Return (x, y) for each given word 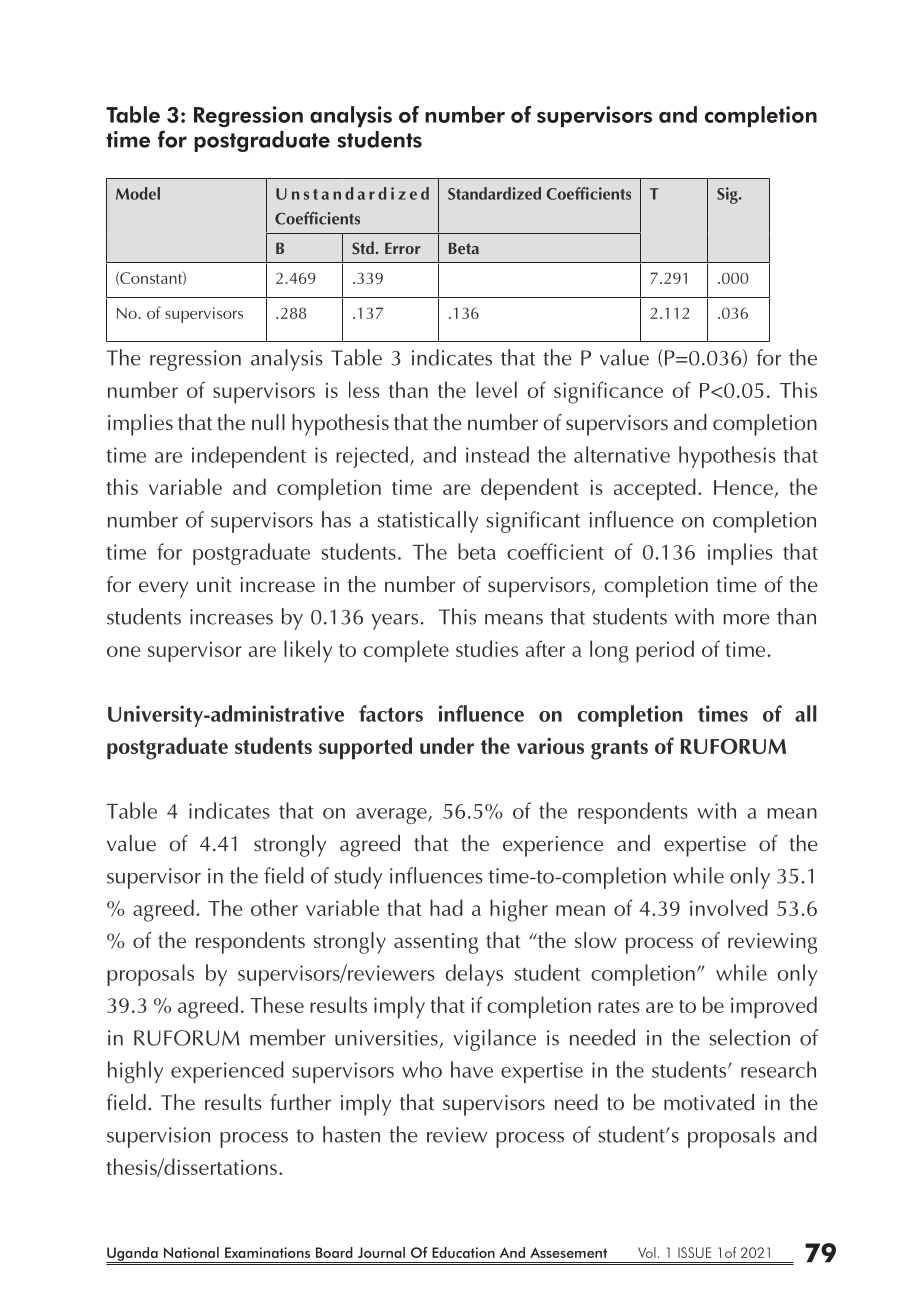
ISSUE (694, 1252)
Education (463, 1252)
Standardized (494, 193)
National (191, 1252)
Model (138, 193)
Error (403, 248)
